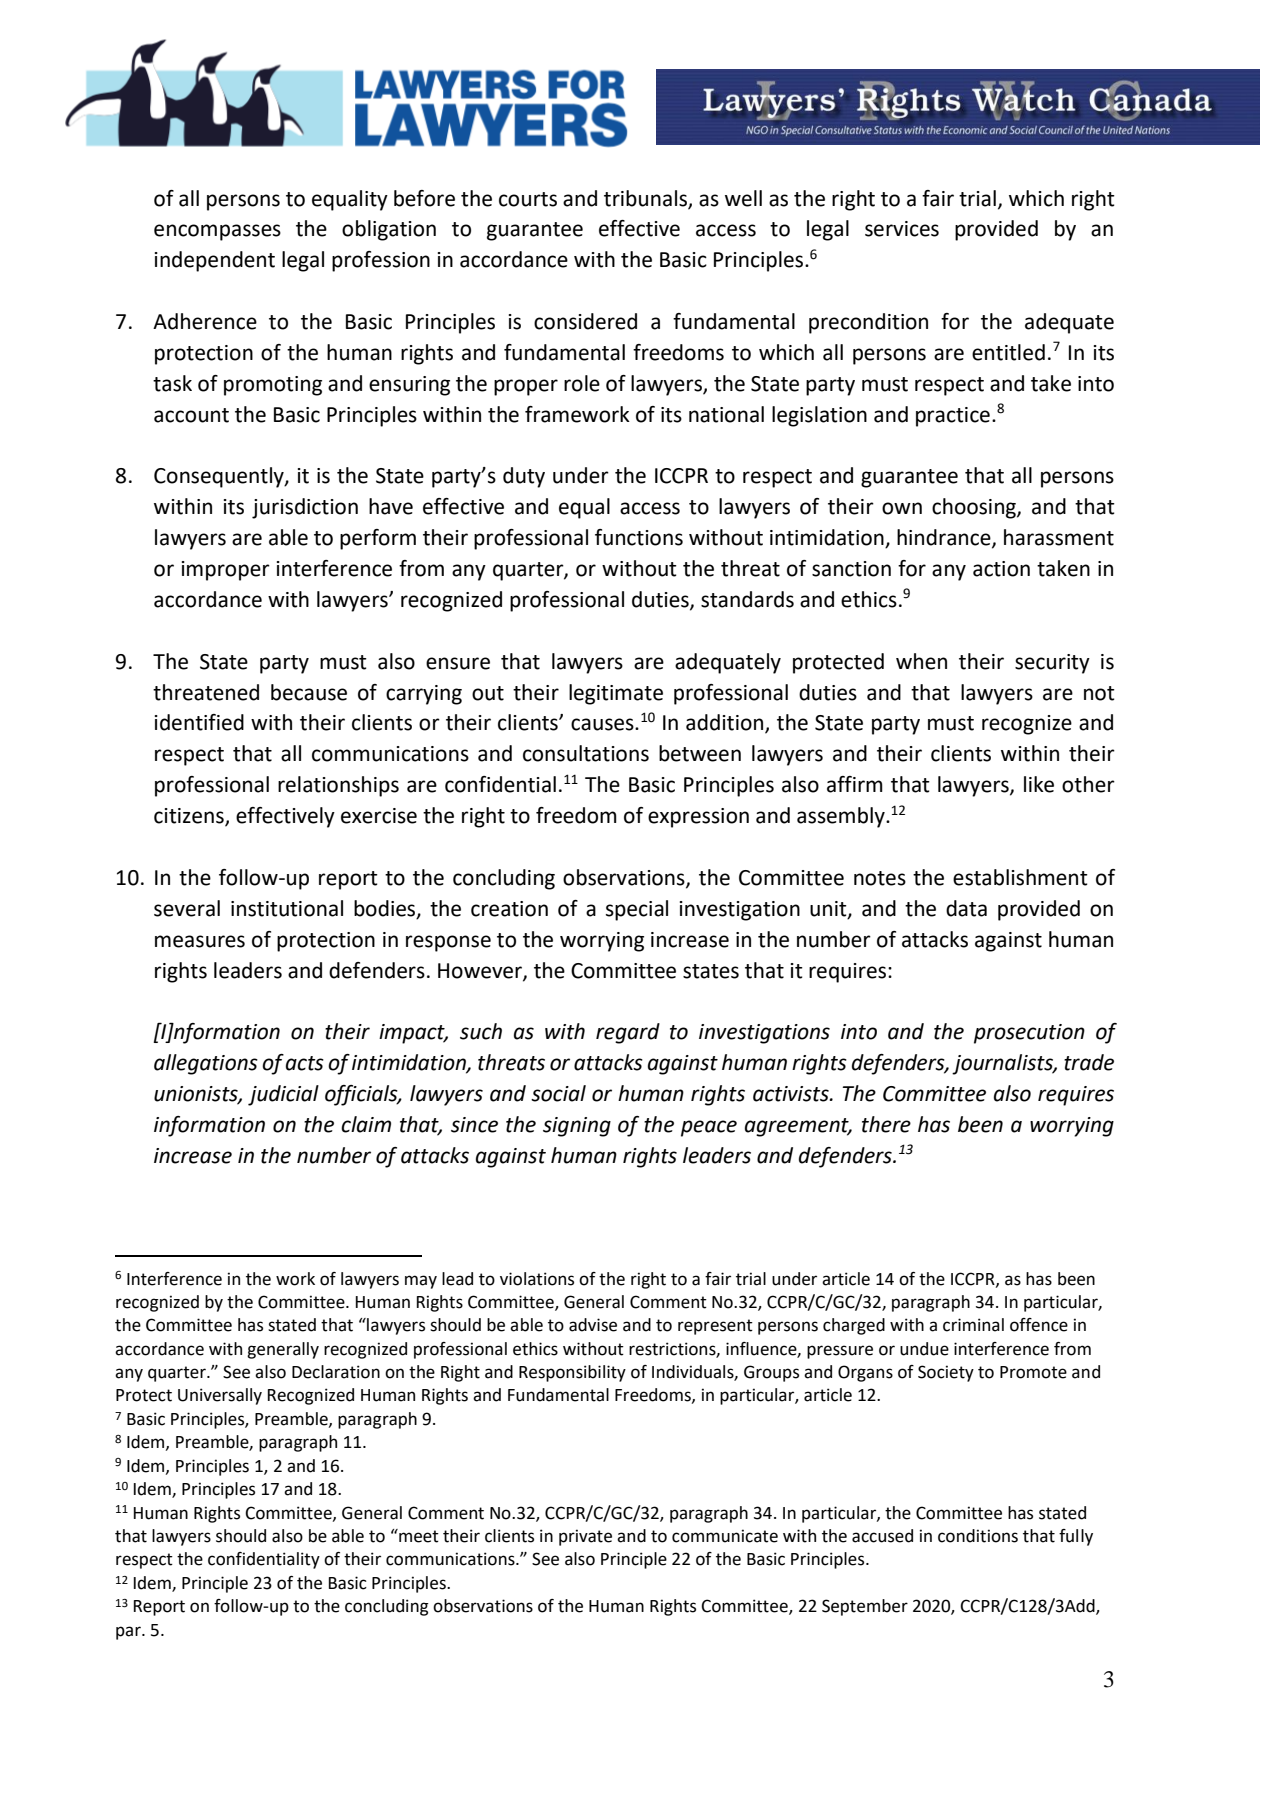 The width and height of the screenshot is (1268, 1794). Describe the element at coordinates (217, 232) in the screenshot. I see `encompasses` at that location.
